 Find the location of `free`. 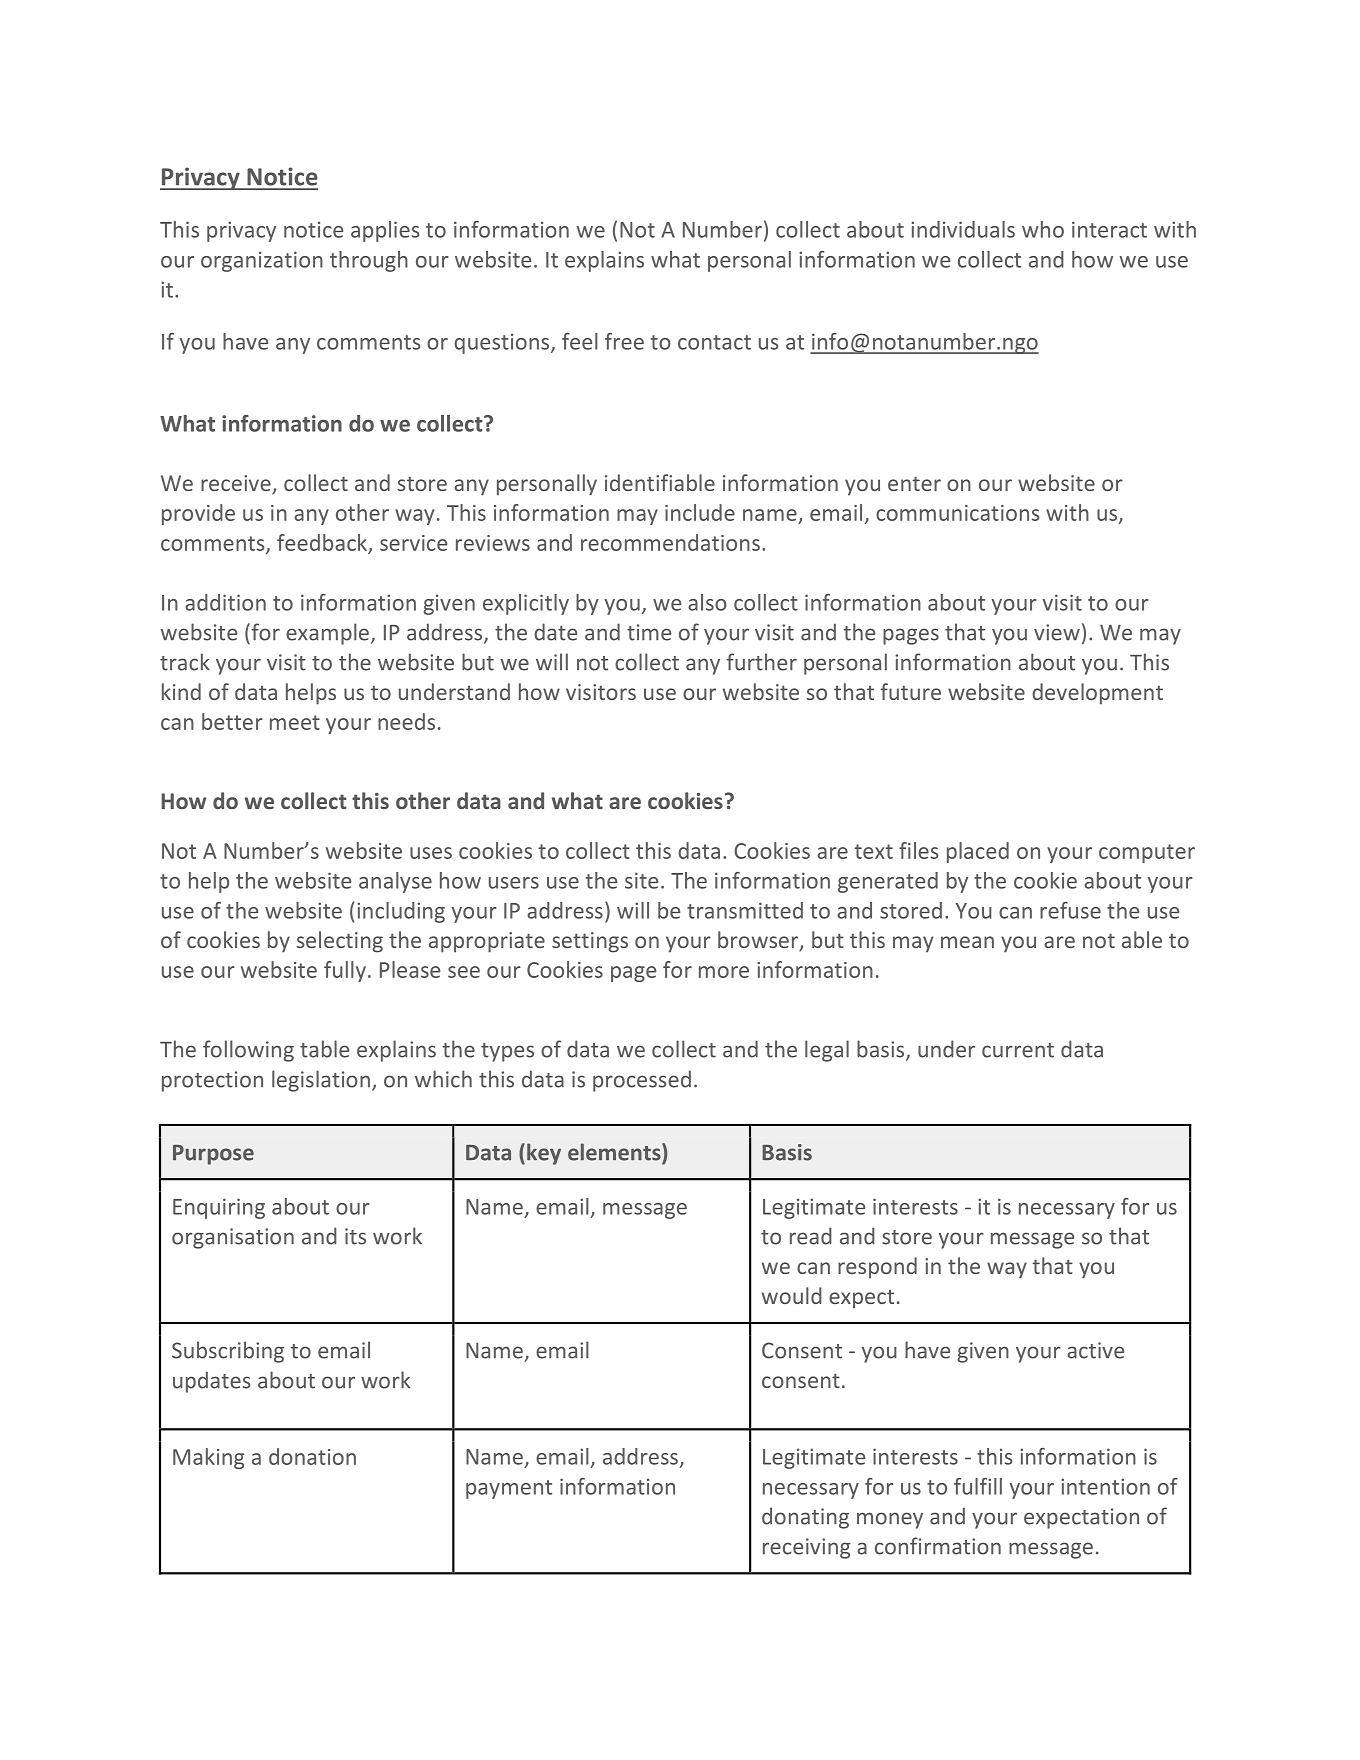

free is located at coordinates (624, 341).
